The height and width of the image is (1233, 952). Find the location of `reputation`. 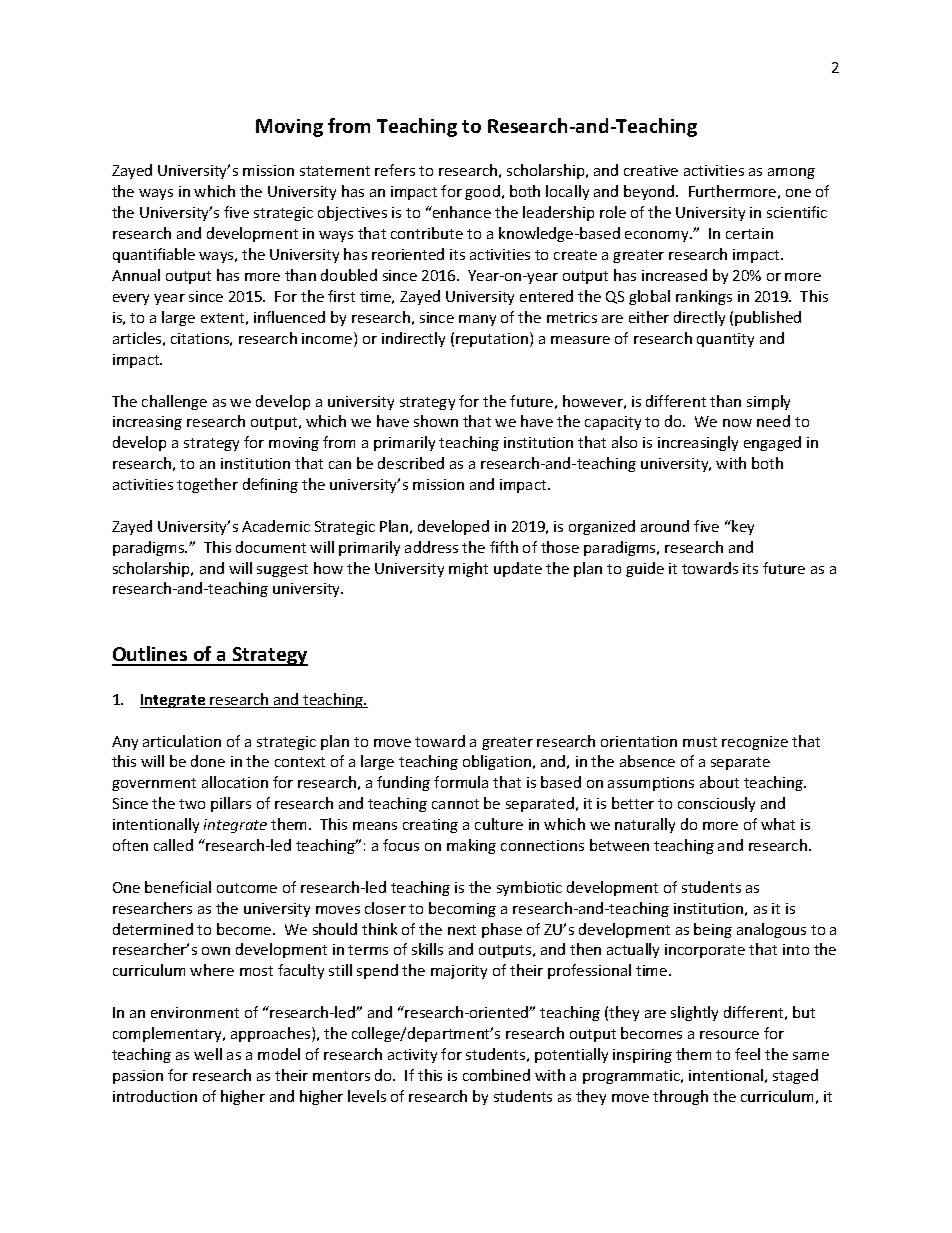

reputation is located at coordinates (492, 340).
